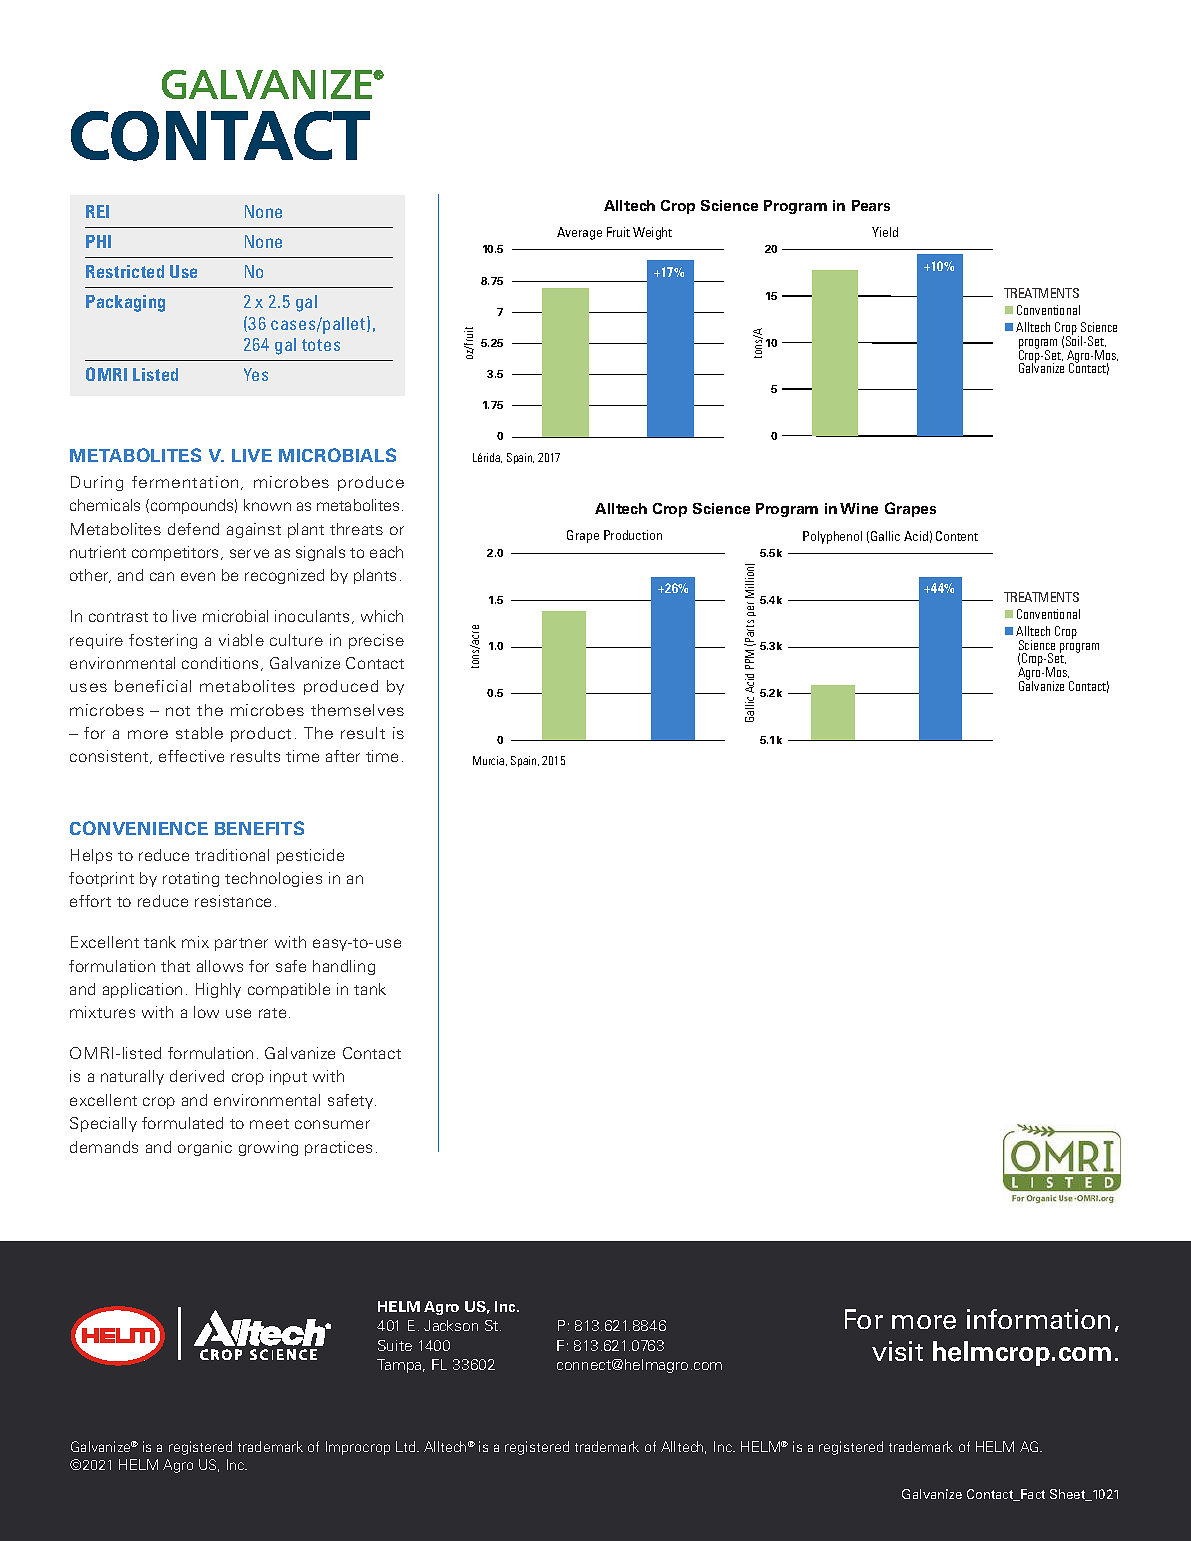  I want to click on Ltd, so click(407, 1446).
